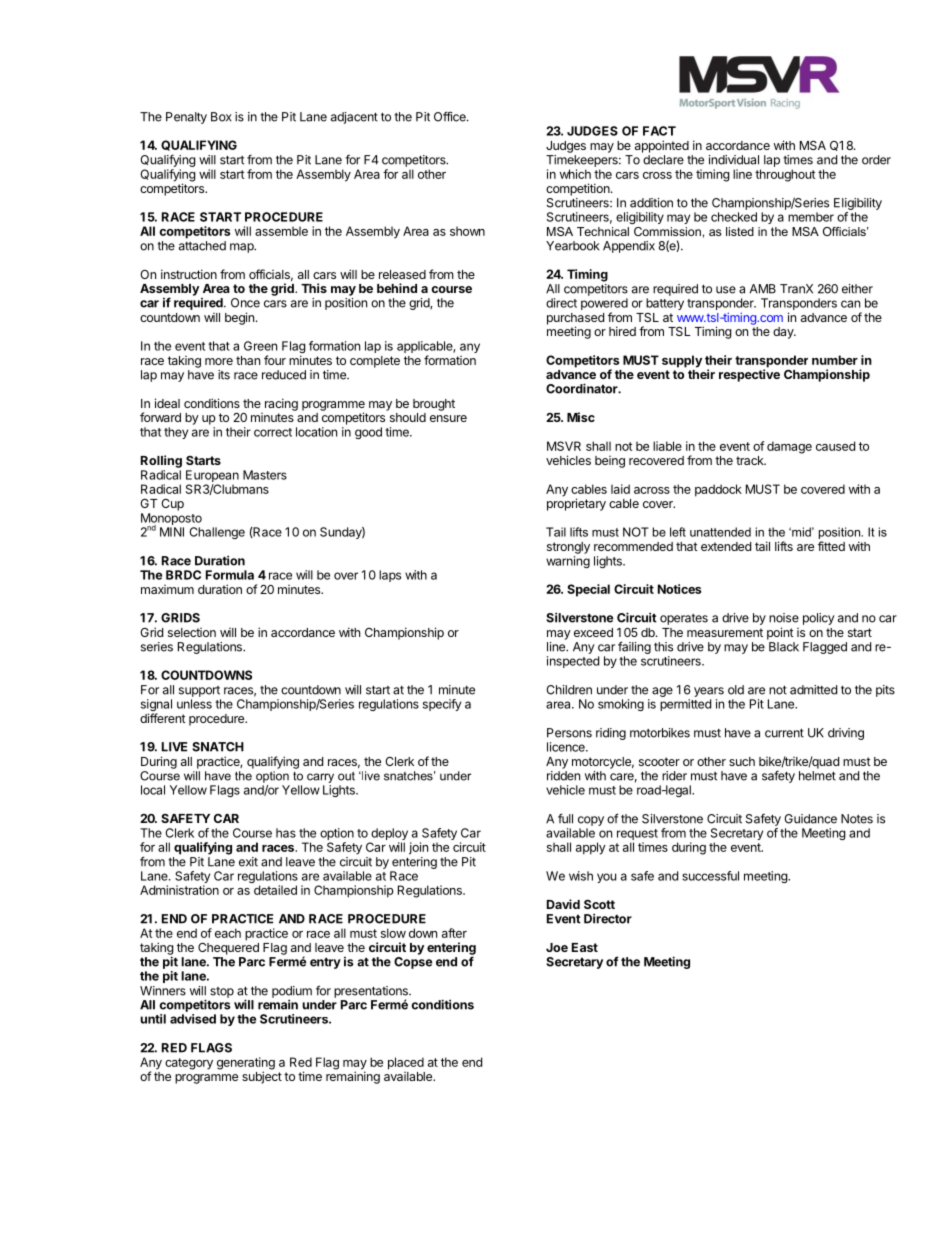 This image has height=1233, width=952. Describe the element at coordinates (221, 117) in the image. I see `Box` at that location.
